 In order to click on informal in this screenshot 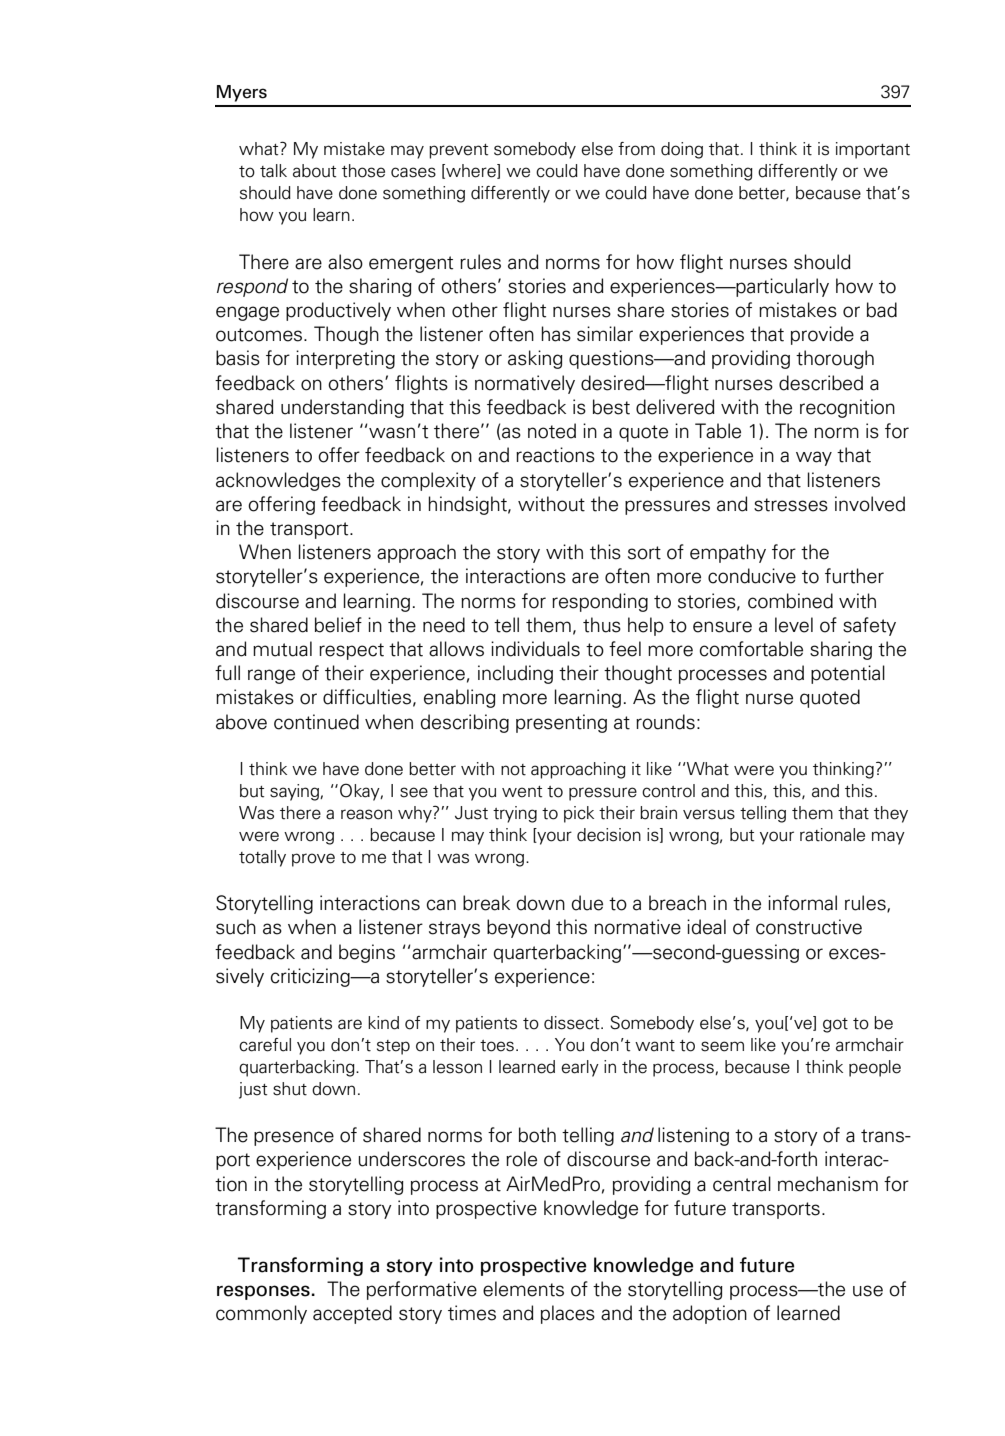, I will do `click(802, 903)`.
